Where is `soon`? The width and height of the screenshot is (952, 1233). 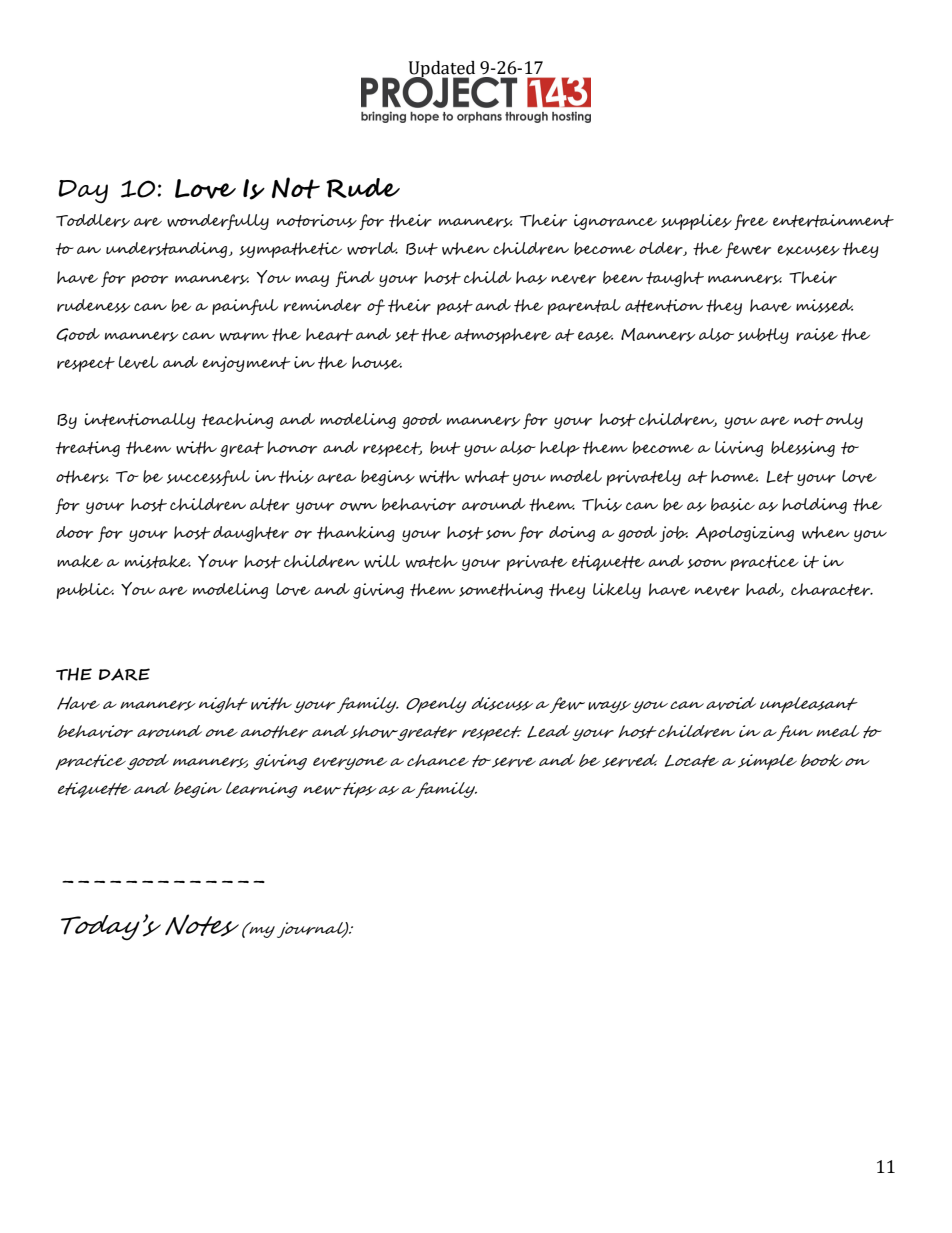
soon is located at coordinates (706, 564).
